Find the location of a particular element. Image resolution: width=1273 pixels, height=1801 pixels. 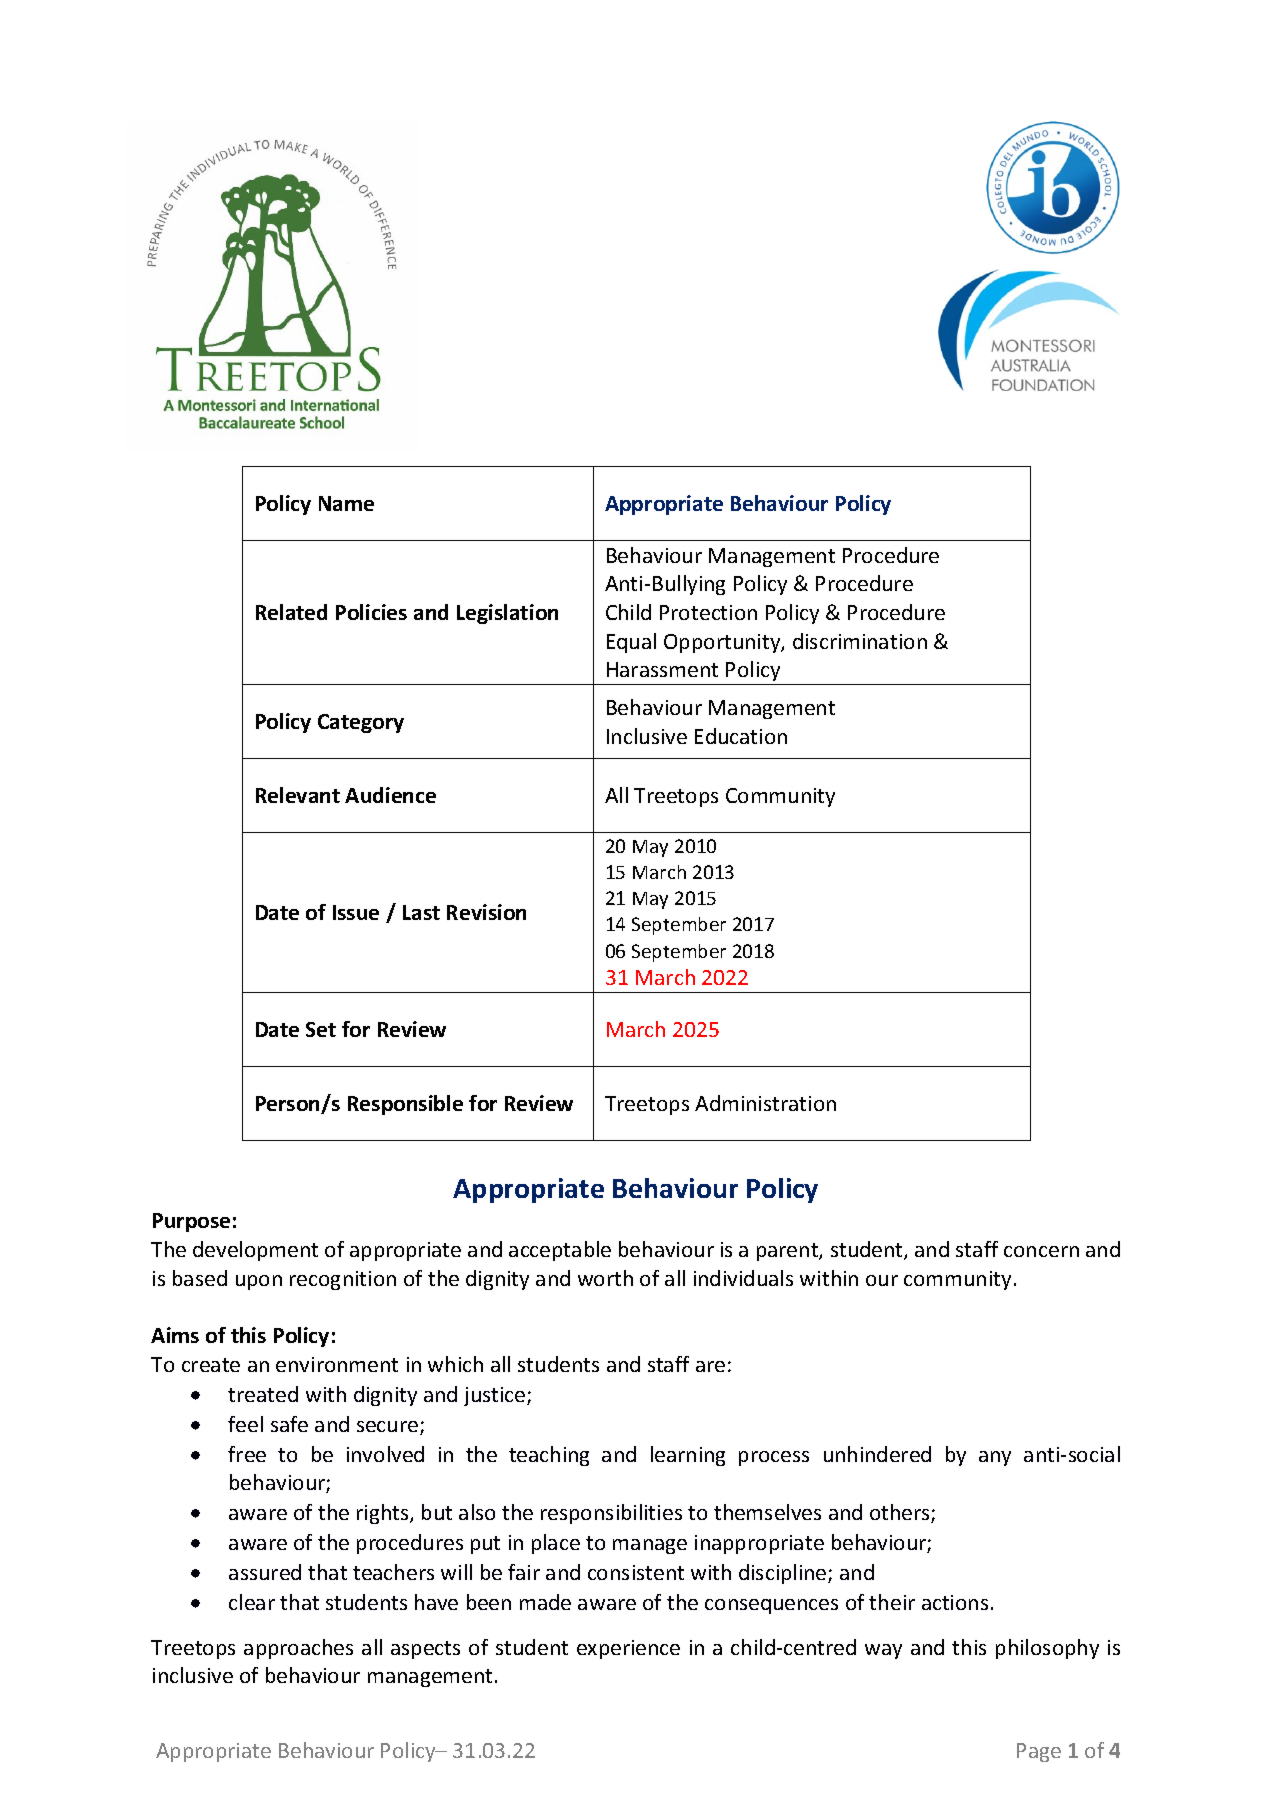

concern is located at coordinates (1041, 1251).
